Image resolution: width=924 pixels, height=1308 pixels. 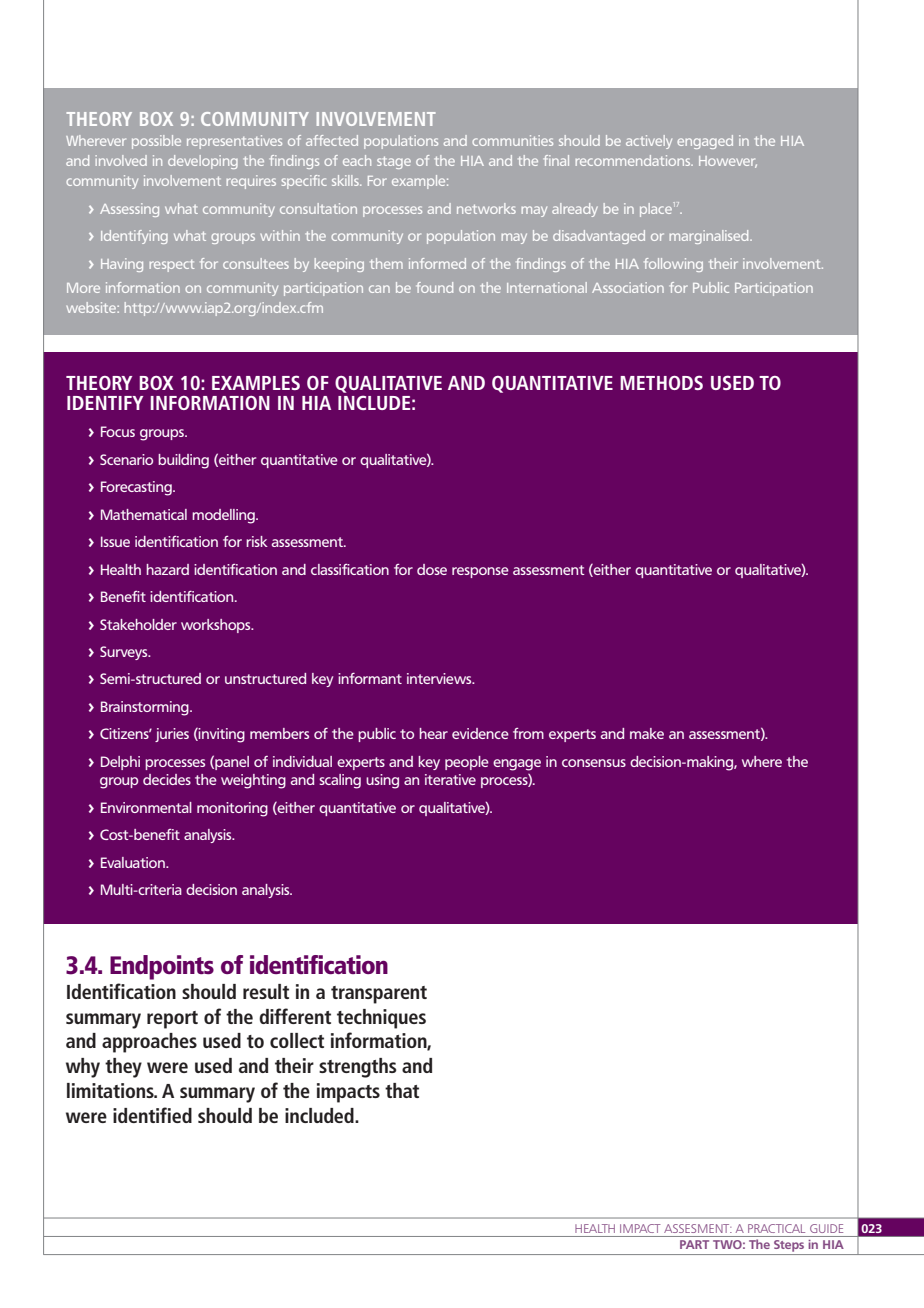 I want to click on However, so click(x=728, y=162).
